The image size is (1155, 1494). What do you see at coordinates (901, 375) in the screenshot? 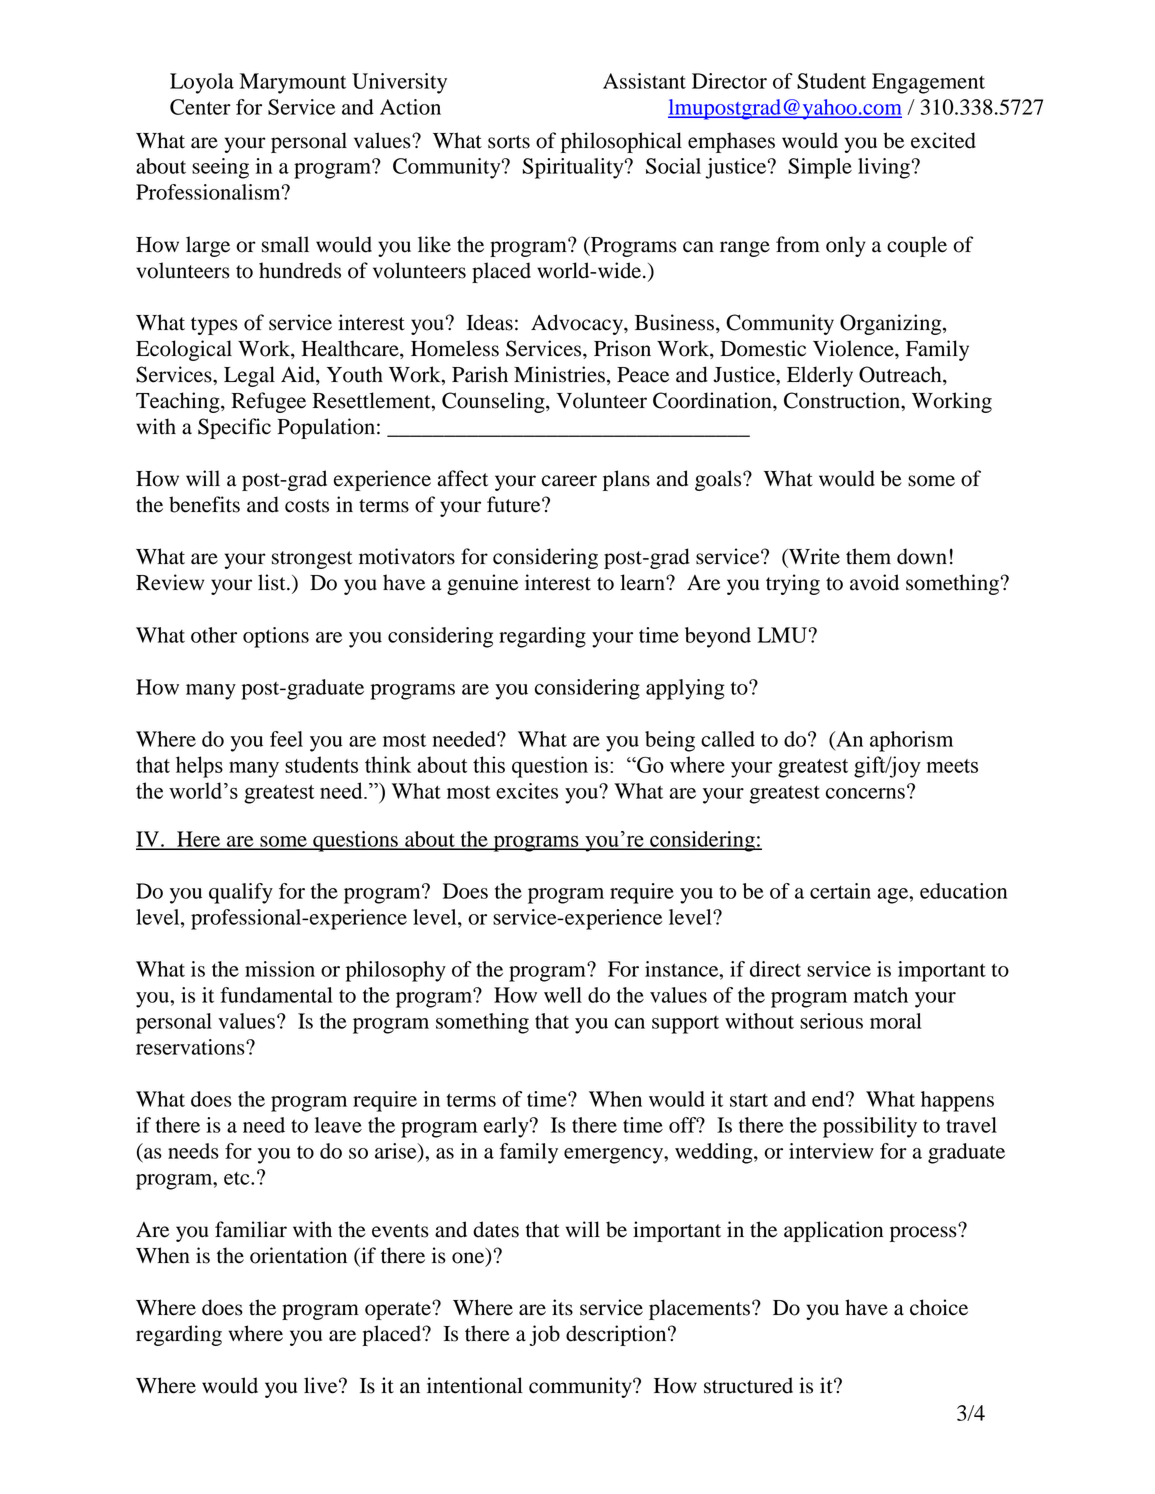
I see `Outreach` at bounding box center [901, 375].
